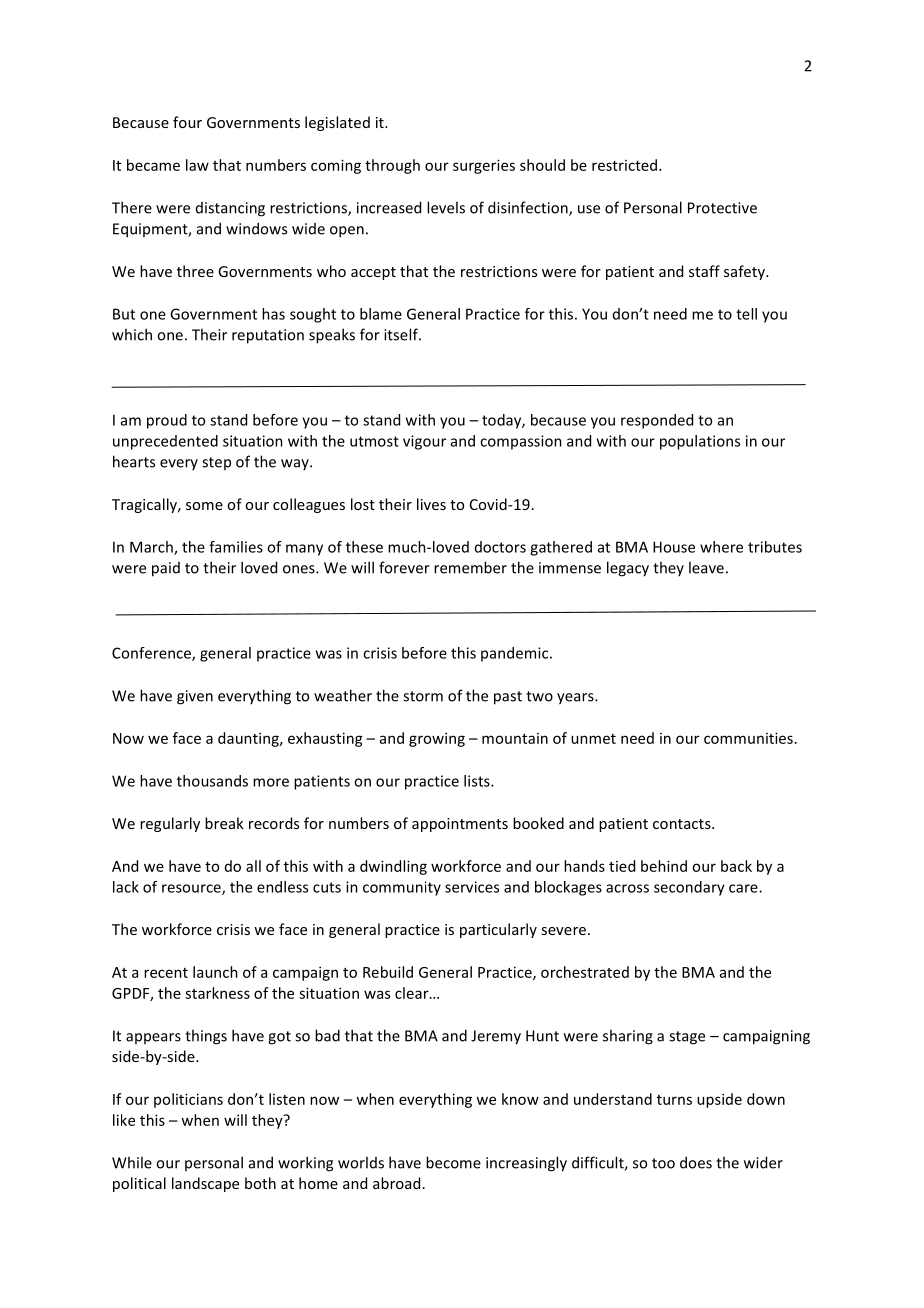  I want to click on break, so click(224, 823).
